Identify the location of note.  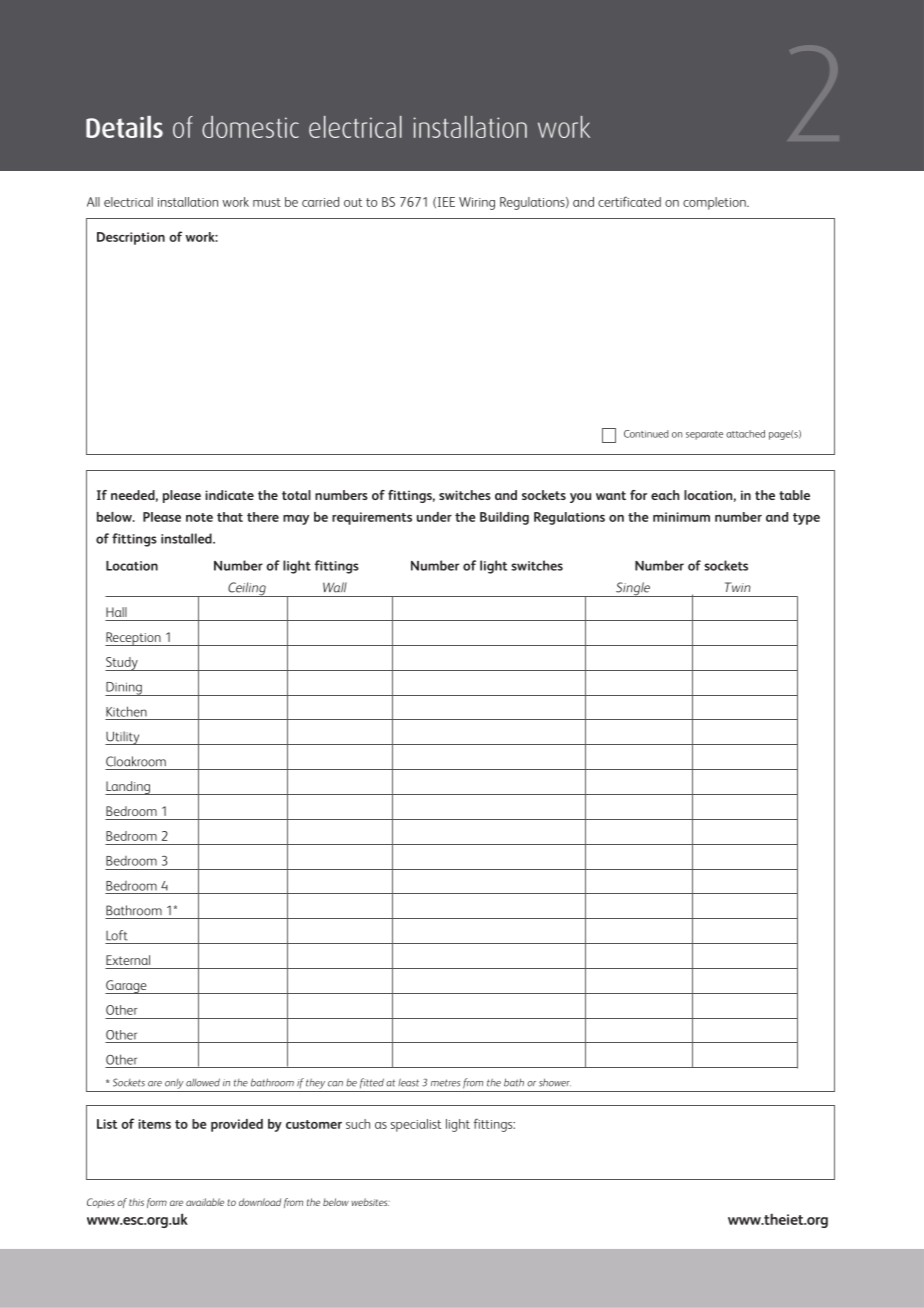
(199, 517).
